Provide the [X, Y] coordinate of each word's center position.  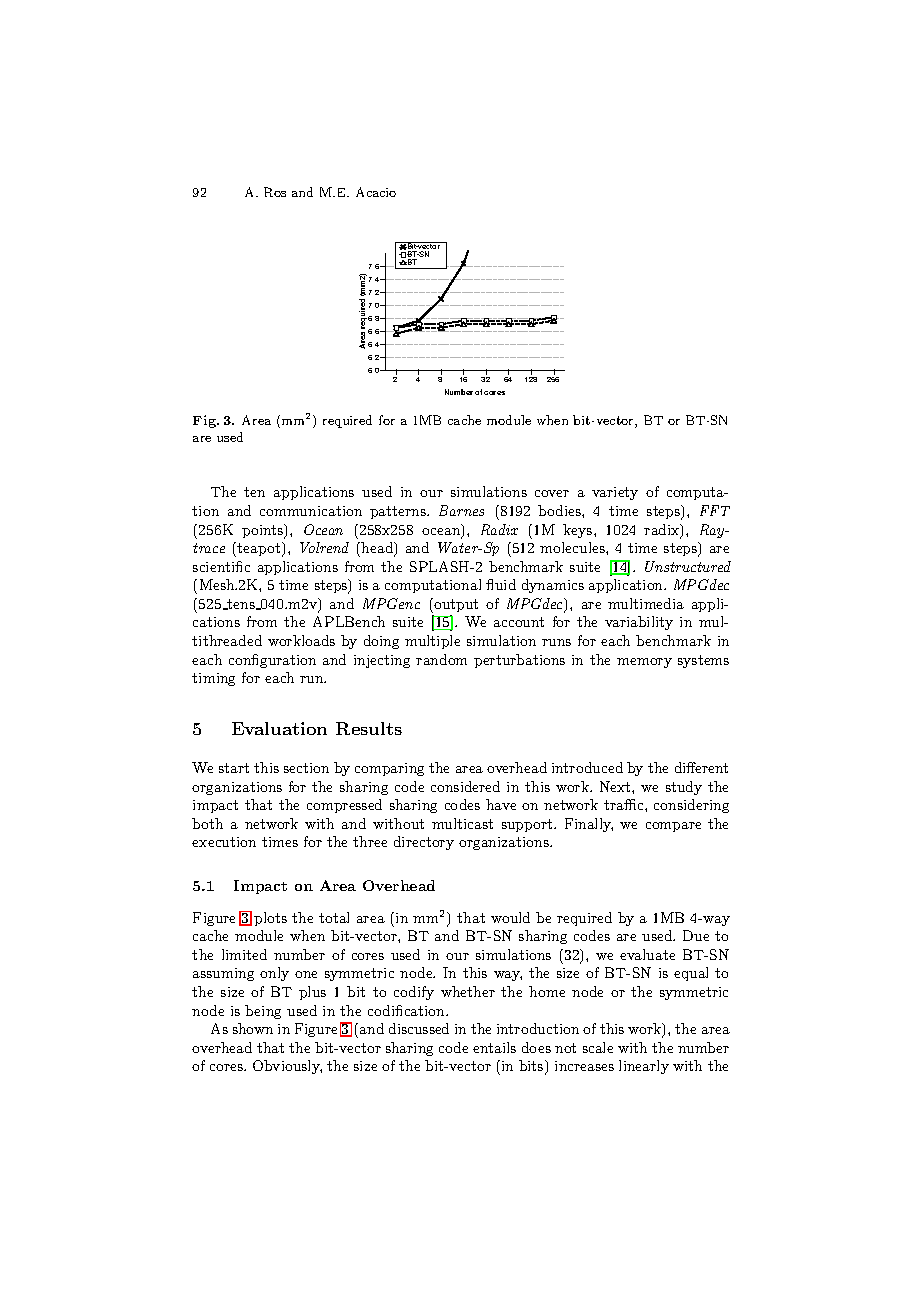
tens [241, 604]
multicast [462, 823]
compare [673, 827]
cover [552, 493]
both [207, 823]
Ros [275, 192]
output [455, 605]
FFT [715, 510]
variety [615, 493]
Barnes [461, 510]
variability [639, 623]
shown [253, 1028]
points [264, 531]
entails [494, 1047]
